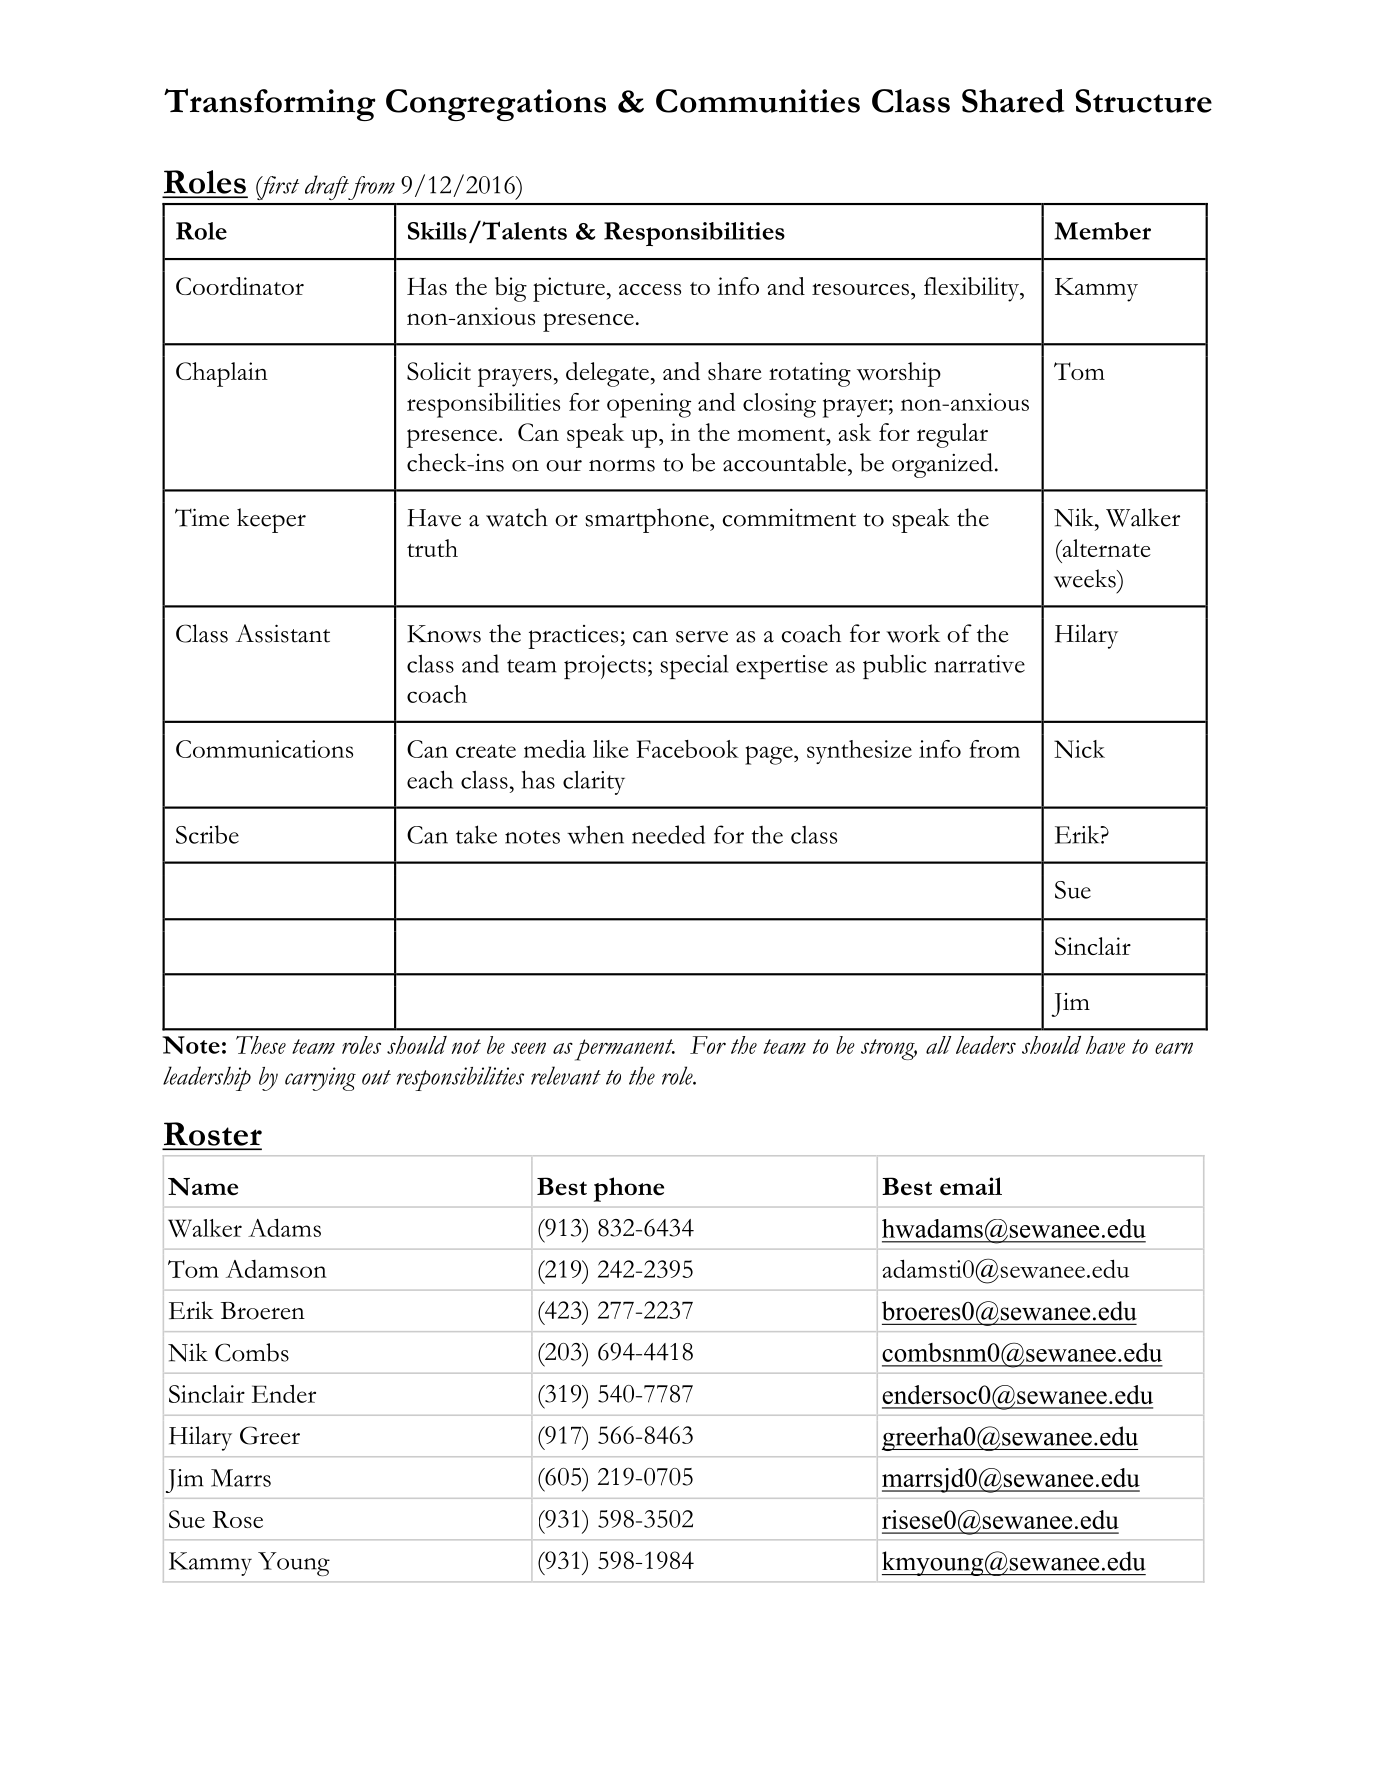  Describe the element at coordinates (625, 1050) in the screenshot. I see `permanent` at that location.
